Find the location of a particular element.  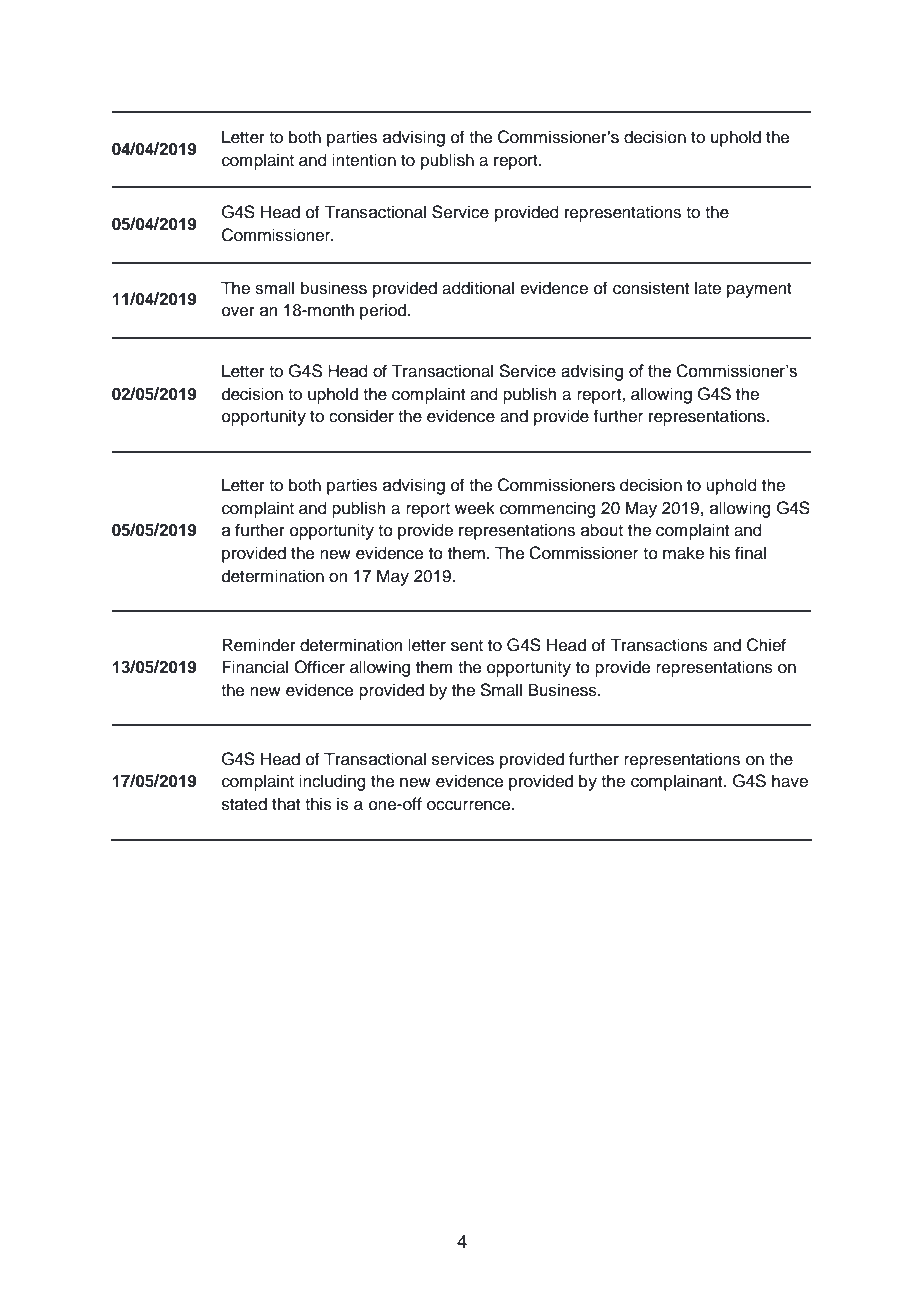

consider is located at coordinates (361, 416).
